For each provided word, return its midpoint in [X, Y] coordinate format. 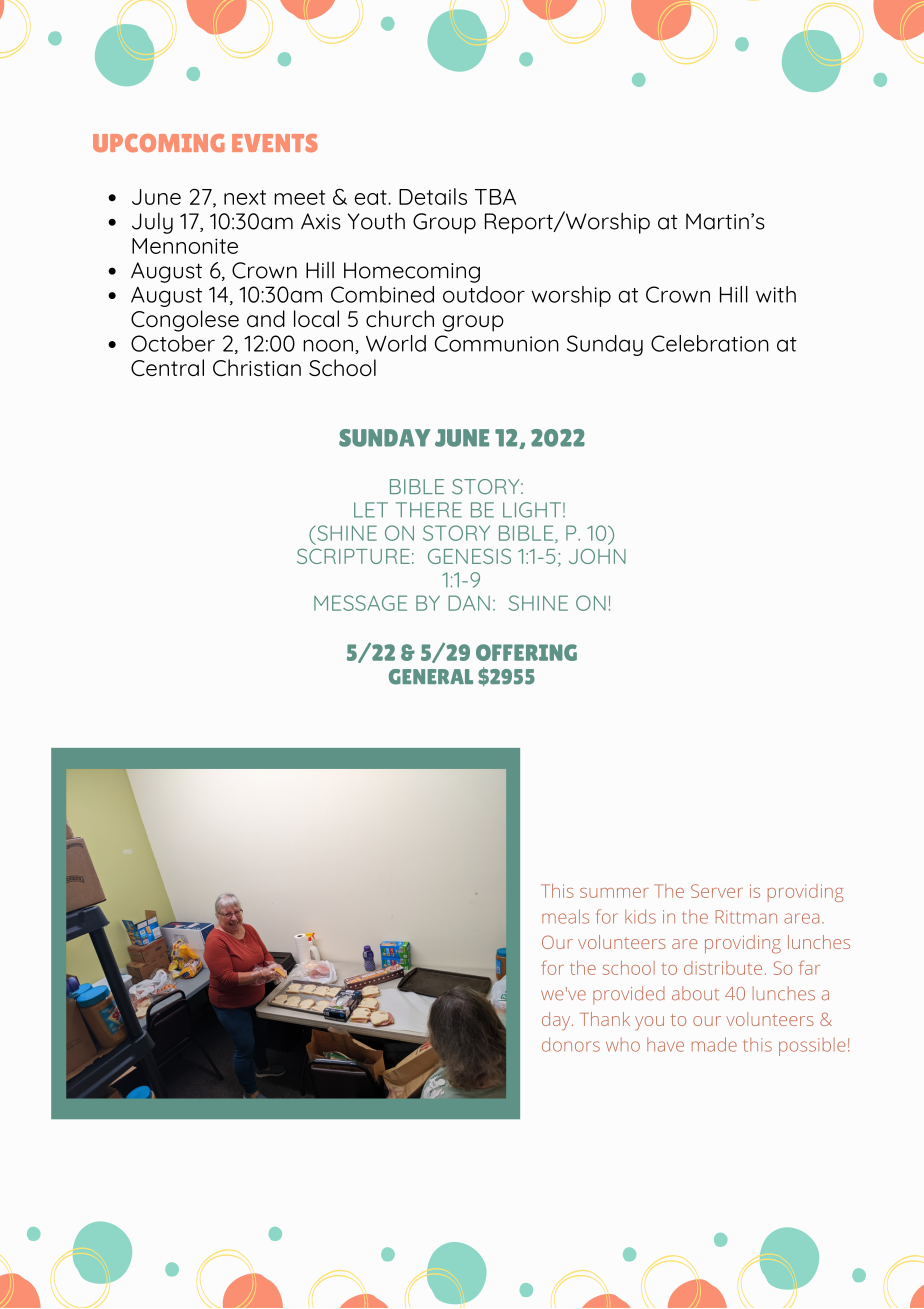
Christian [257, 367]
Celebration [710, 343]
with [776, 294]
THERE [429, 510]
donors [571, 1044]
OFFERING [526, 652]
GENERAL [431, 677]
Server [717, 891]
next [245, 197]
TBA [495, 197]
